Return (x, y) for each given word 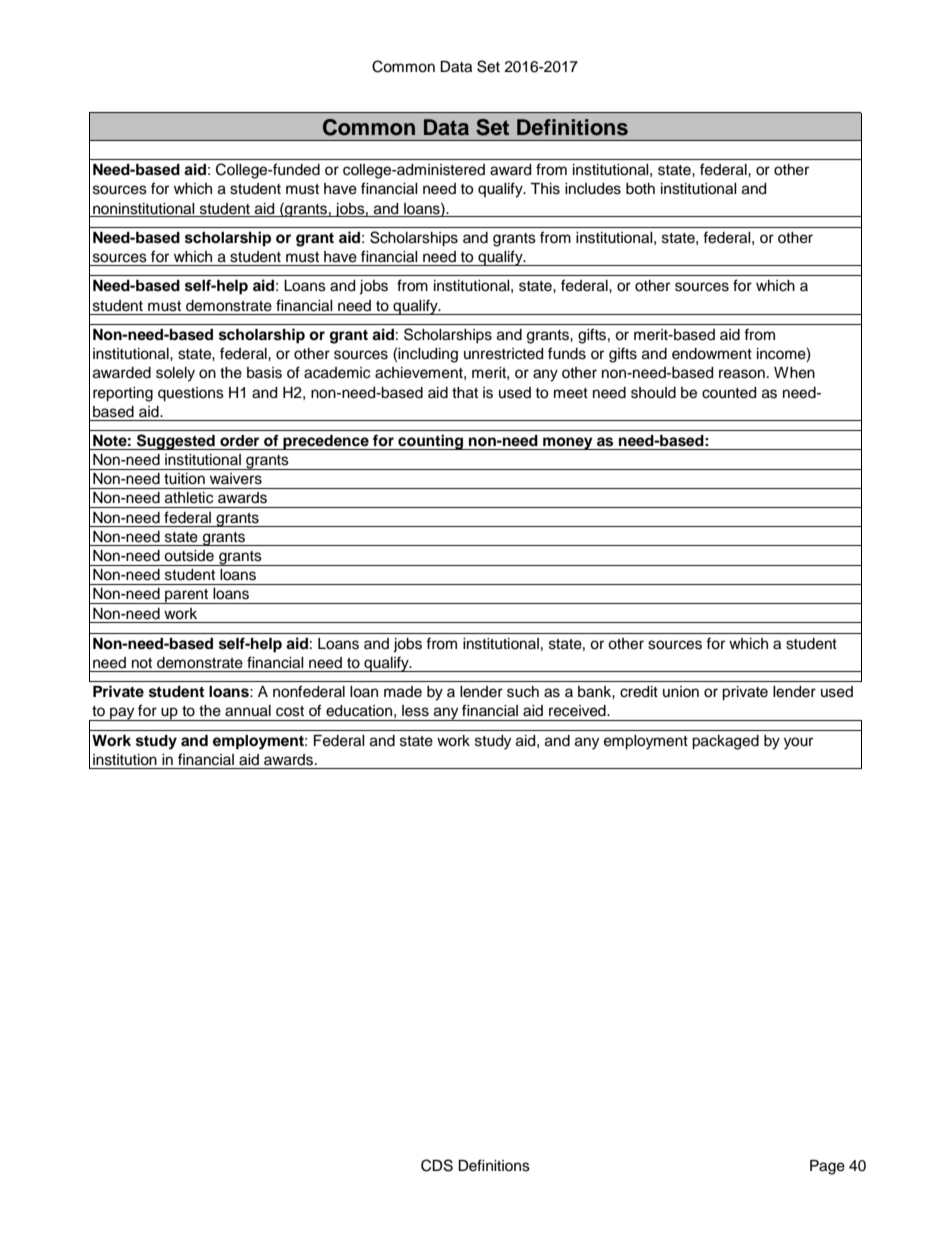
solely (175, 374)
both (640, 189)
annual (248, 711)
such (523, 692)
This (545, 189)
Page (827, 1167)
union (681, 691)
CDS (437, 1165)
